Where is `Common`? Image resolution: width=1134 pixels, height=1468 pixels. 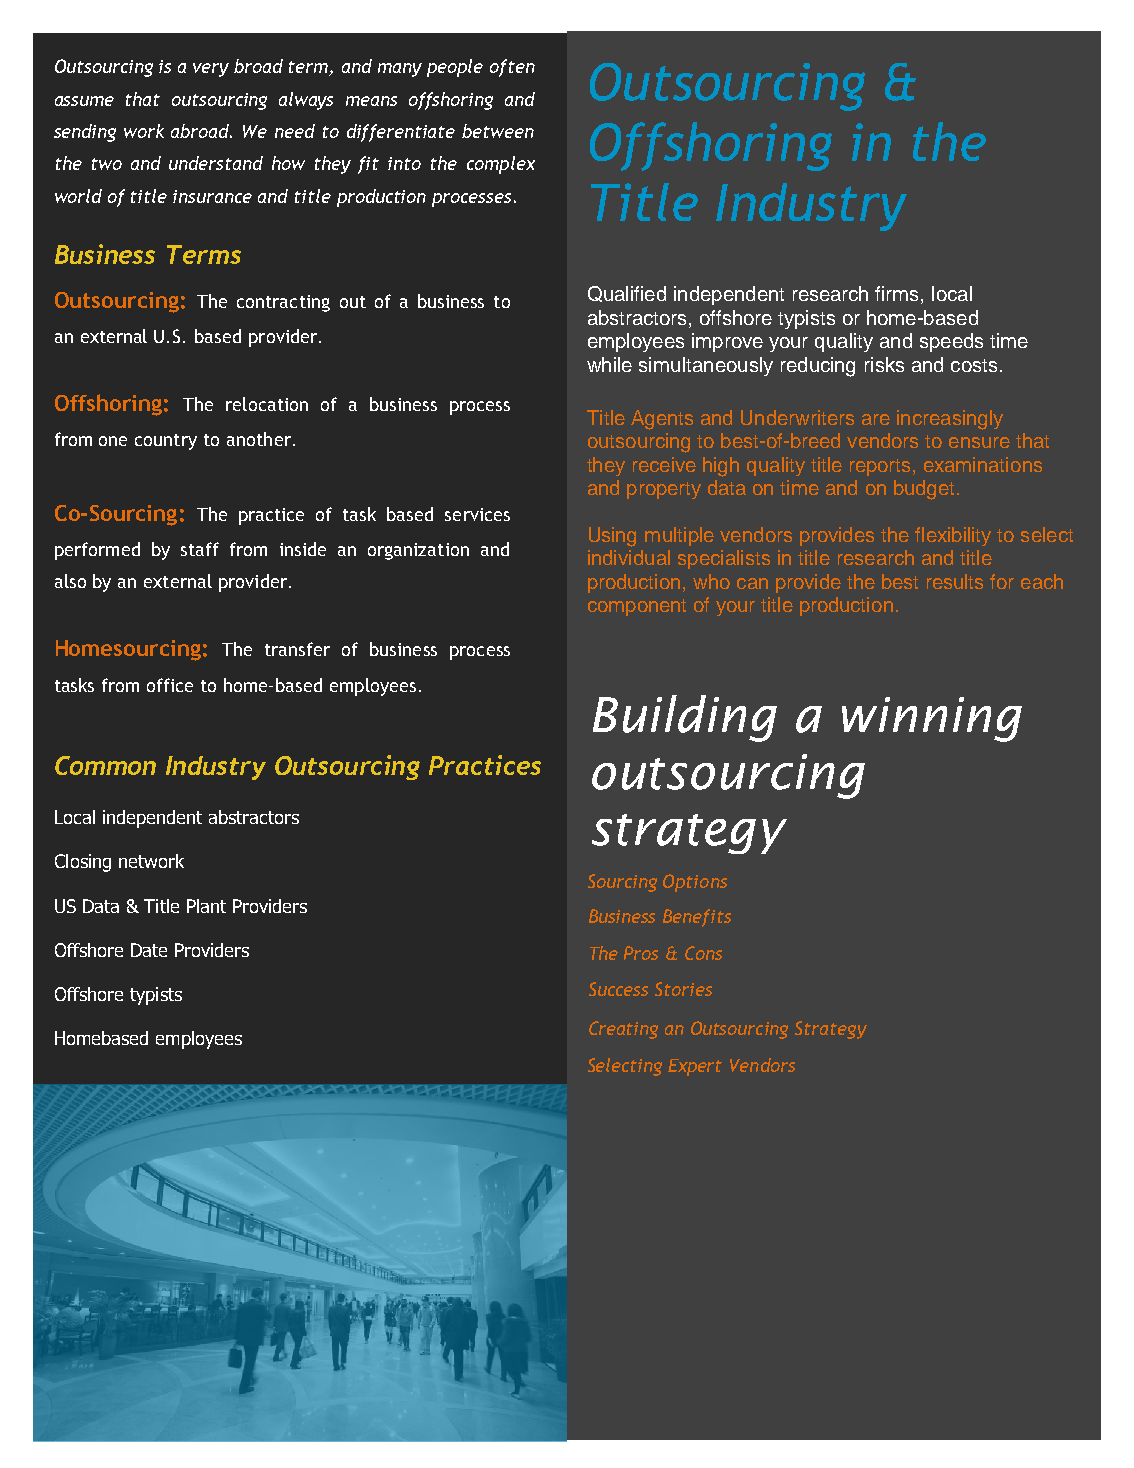
Common is located at coordinates (105, 765).
